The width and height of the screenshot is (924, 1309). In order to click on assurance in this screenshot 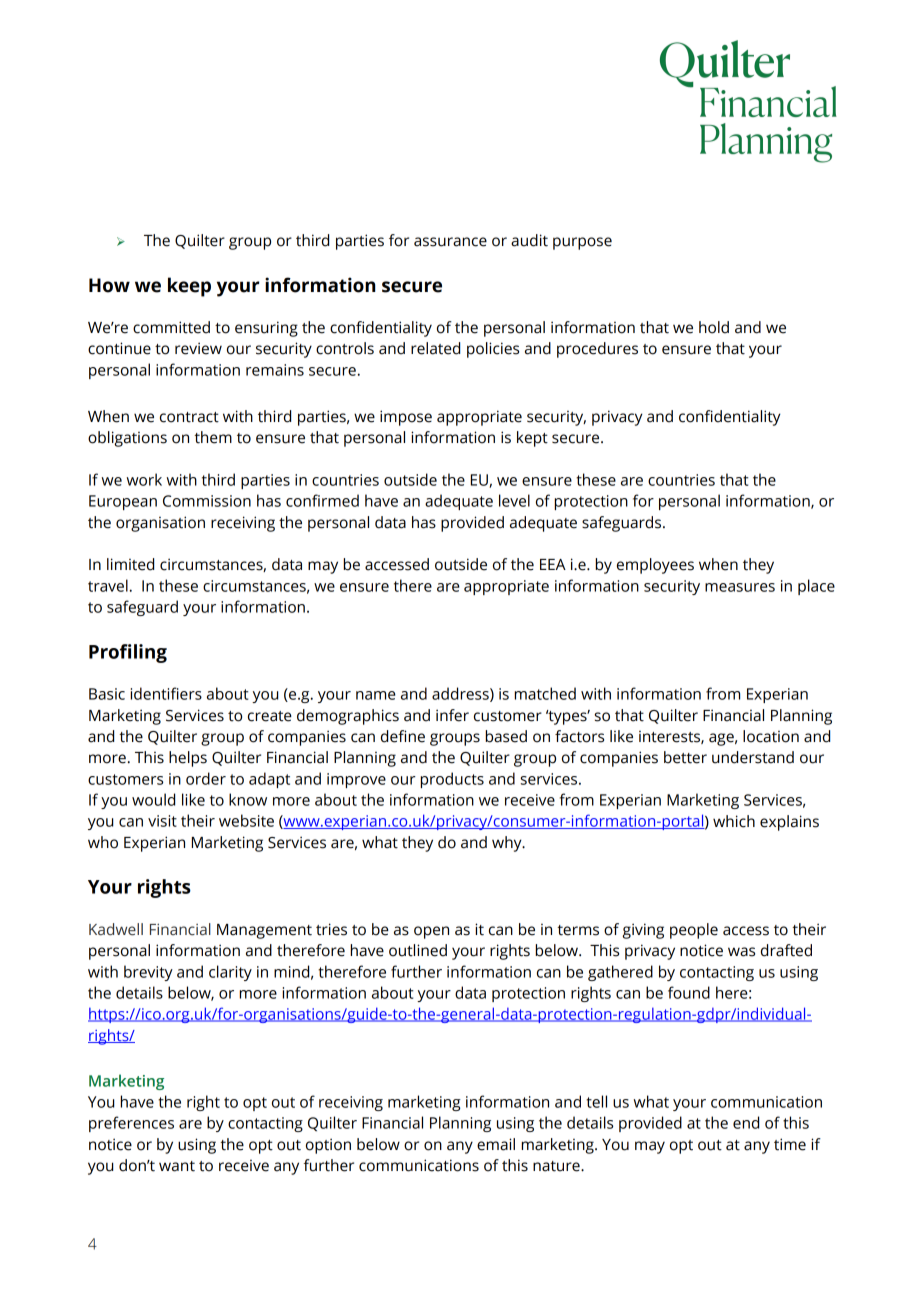, I will do `click(450, 242)`.
